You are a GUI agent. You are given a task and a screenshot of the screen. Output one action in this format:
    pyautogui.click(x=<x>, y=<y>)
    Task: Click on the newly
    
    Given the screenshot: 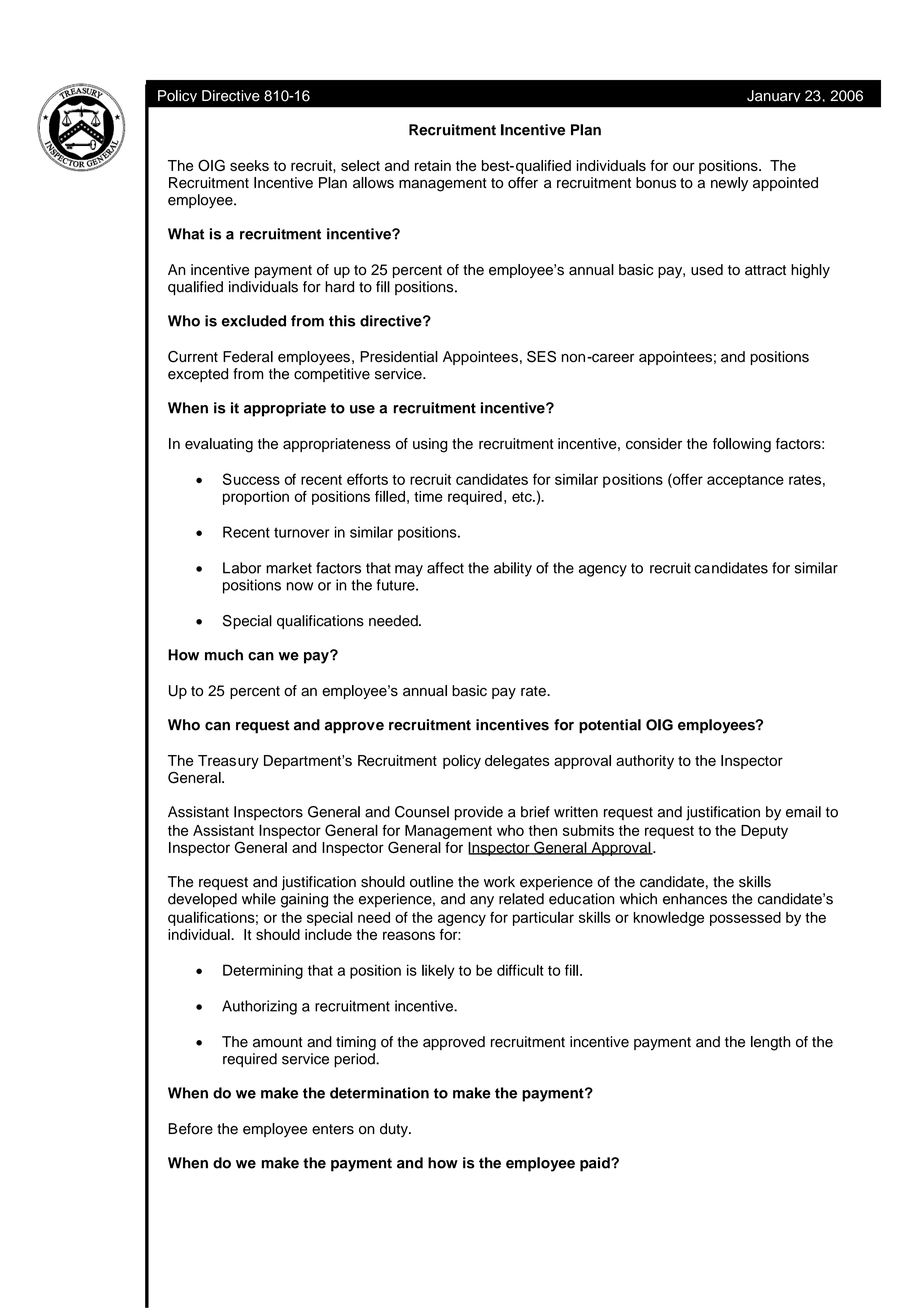 What is the action you would take?
    pyautogui.click(x=729, y=184)
